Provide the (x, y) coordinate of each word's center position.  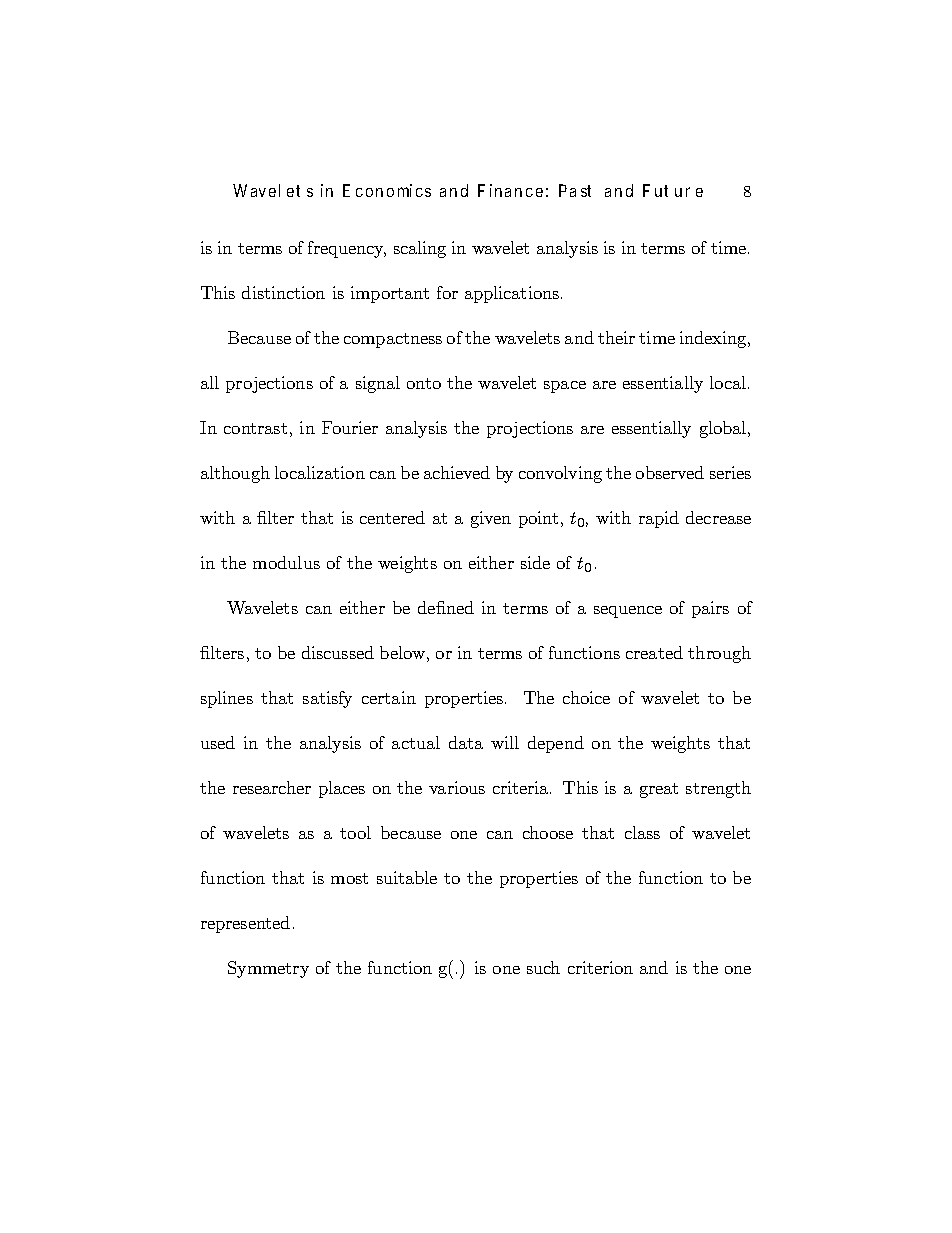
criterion (600, 967)
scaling (420, 249)
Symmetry (268, 969)
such (543, 967)
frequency (347, 249)
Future (673, 190)
